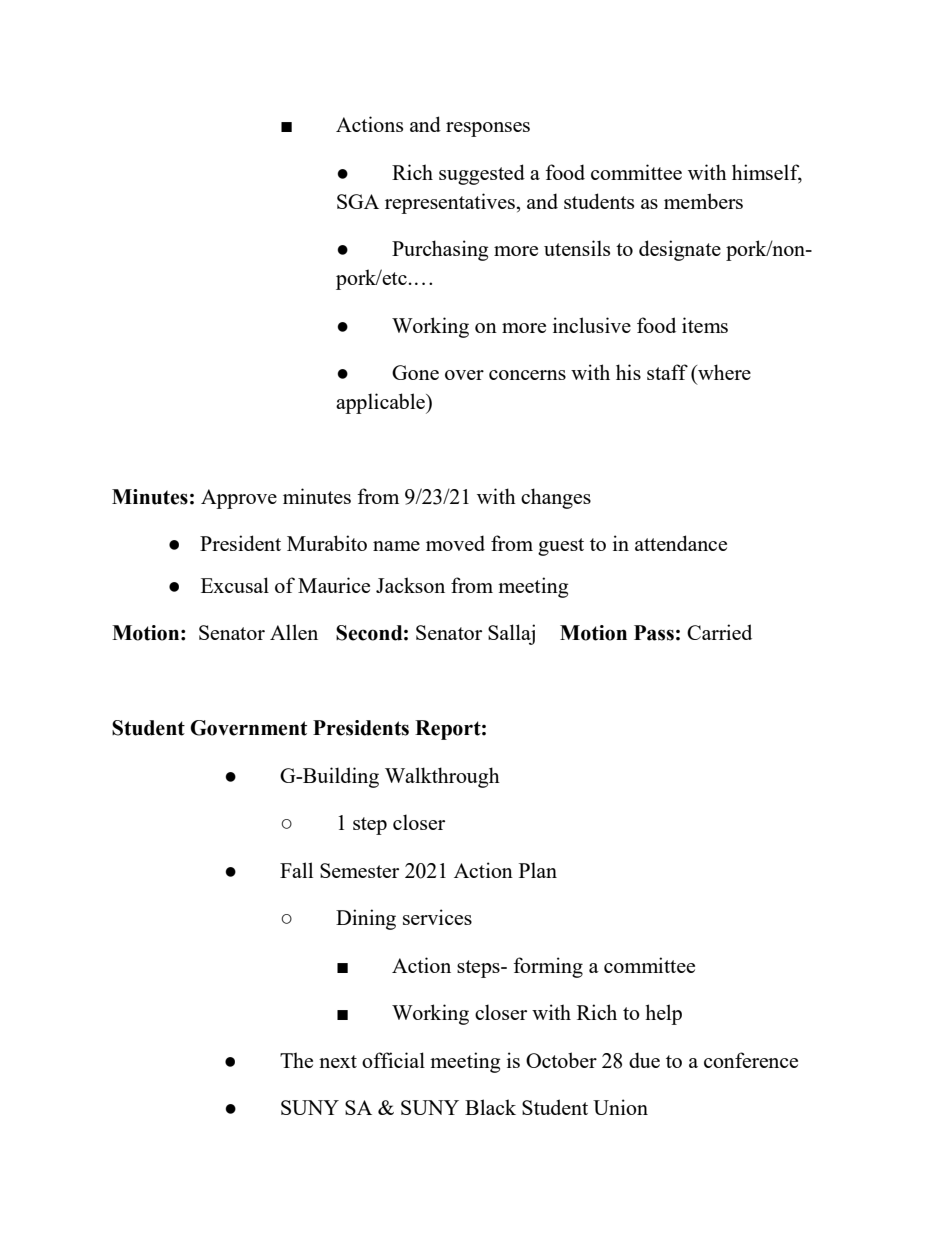  What do you see at coordinates (482, 174) in the document?
I see `suggested` at bounding box center [482, 174].
